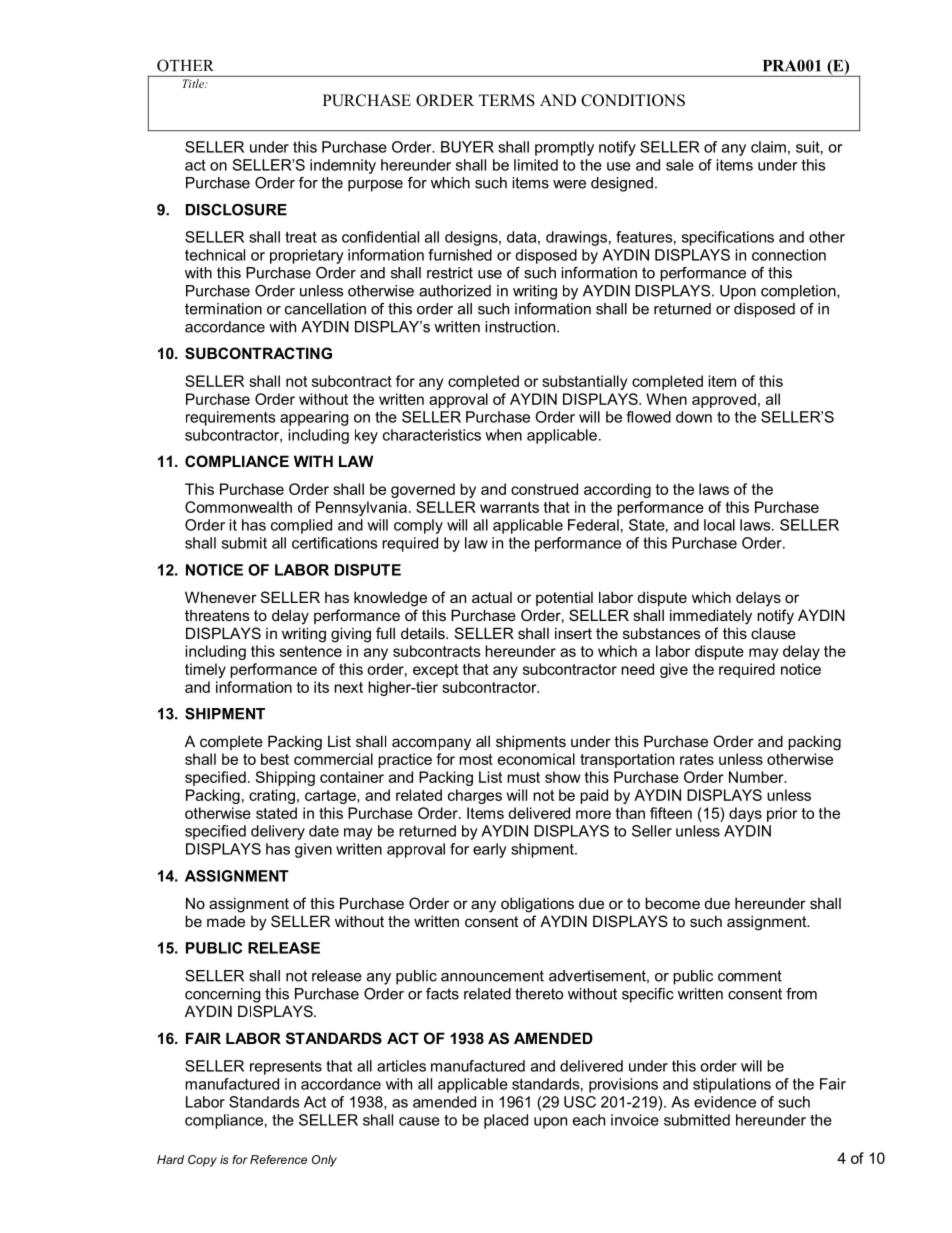 This document has height=1233, width=952. What do you see at coordinates (745, 814) in the document?
I see `days` at bounding box center [745, 814].
